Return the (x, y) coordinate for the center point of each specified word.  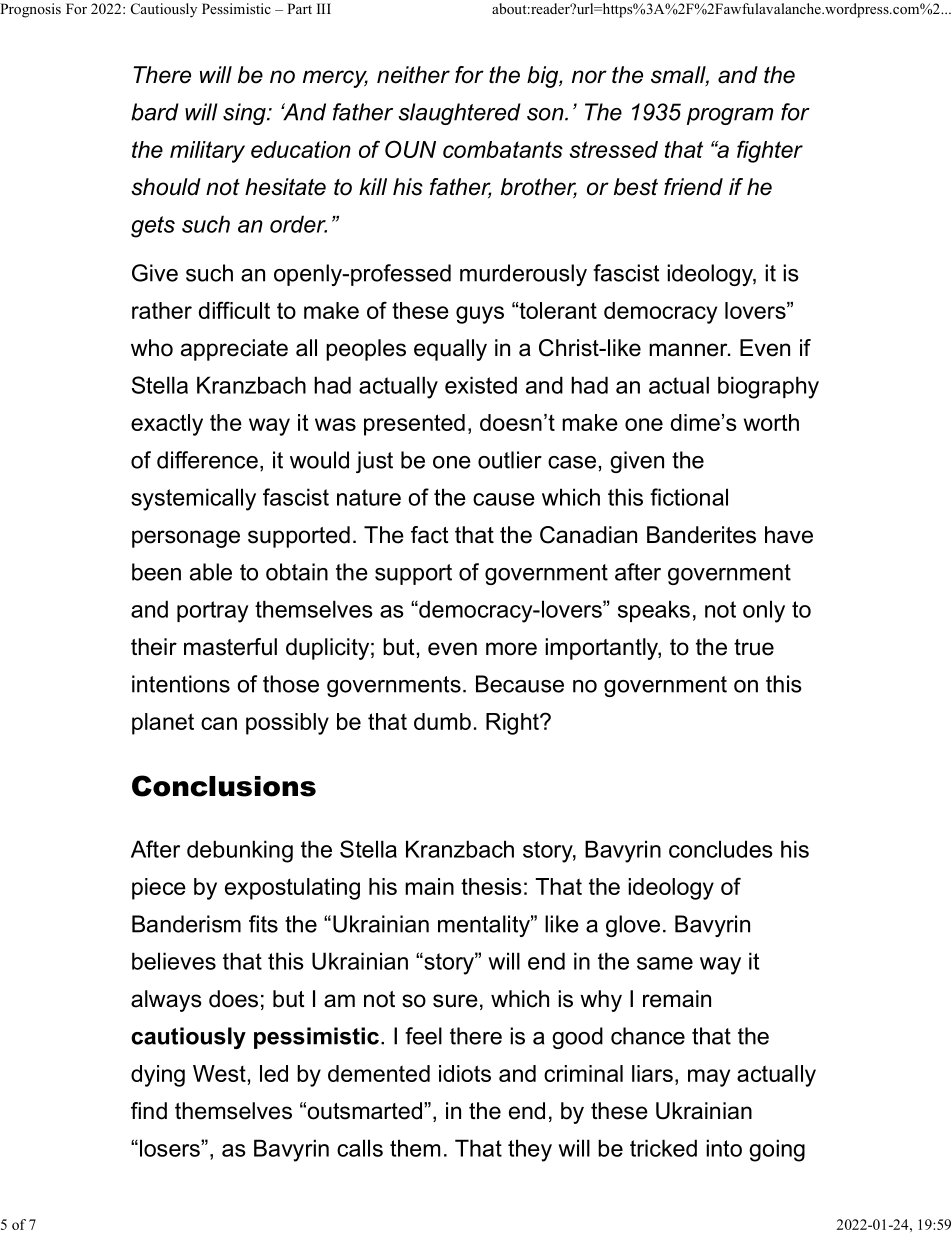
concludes (721, 849)
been (156, 572)
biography (768, 387)
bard (155, 112)
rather (162, 310)
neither (413, 75)
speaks (654, 611)
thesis (491, 886)
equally (450, 350)
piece (159, 889)
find (149, 1111)
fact (430, 535)
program (730, 116)
